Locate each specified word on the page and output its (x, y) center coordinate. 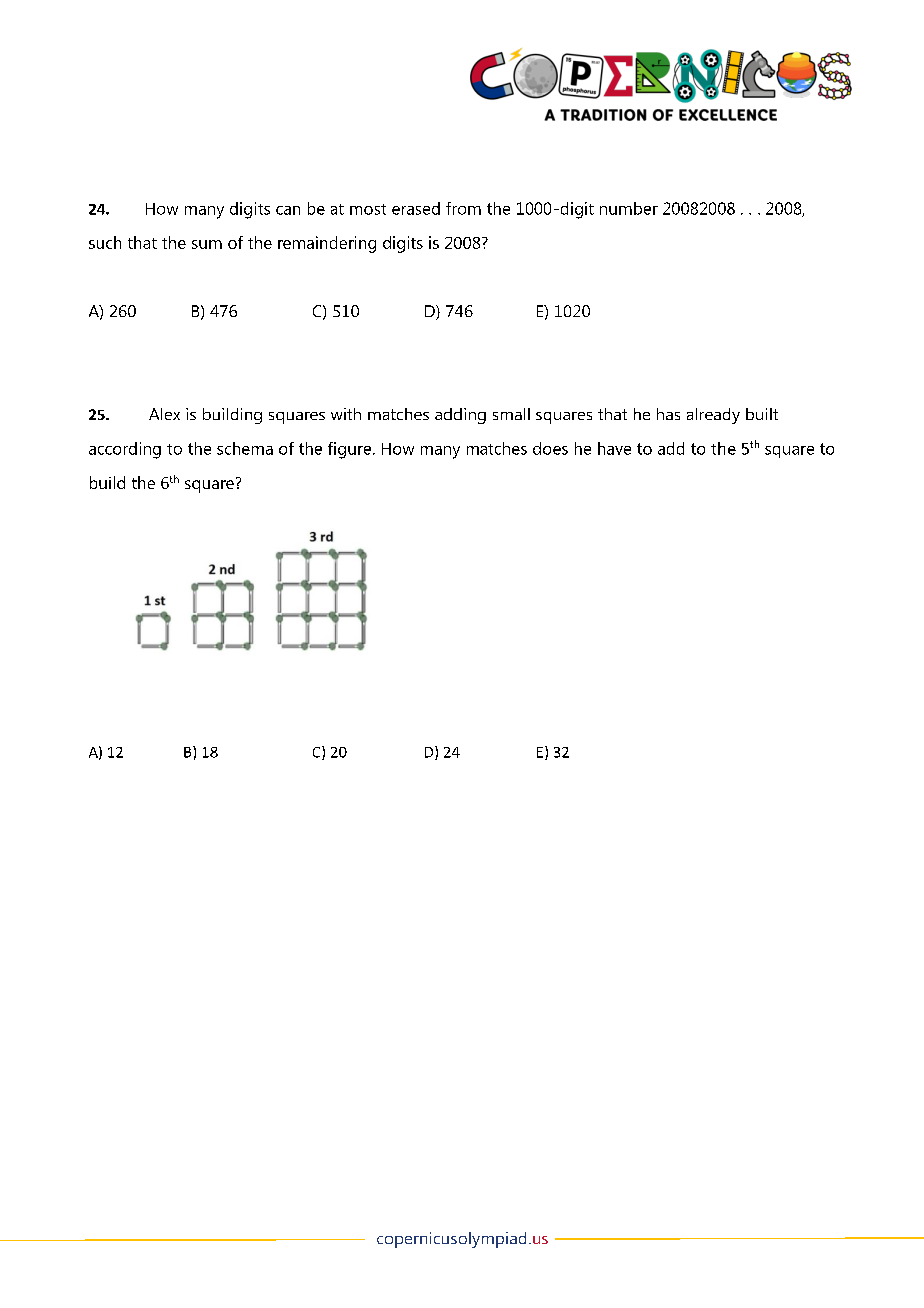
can (288, 210)
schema (245, 448)
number (629, 208)
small (511, 414)
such (105, 242)
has (668, 414)
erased (416, 208)
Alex (164, 414)
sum (207, 244)
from (463, 208)
